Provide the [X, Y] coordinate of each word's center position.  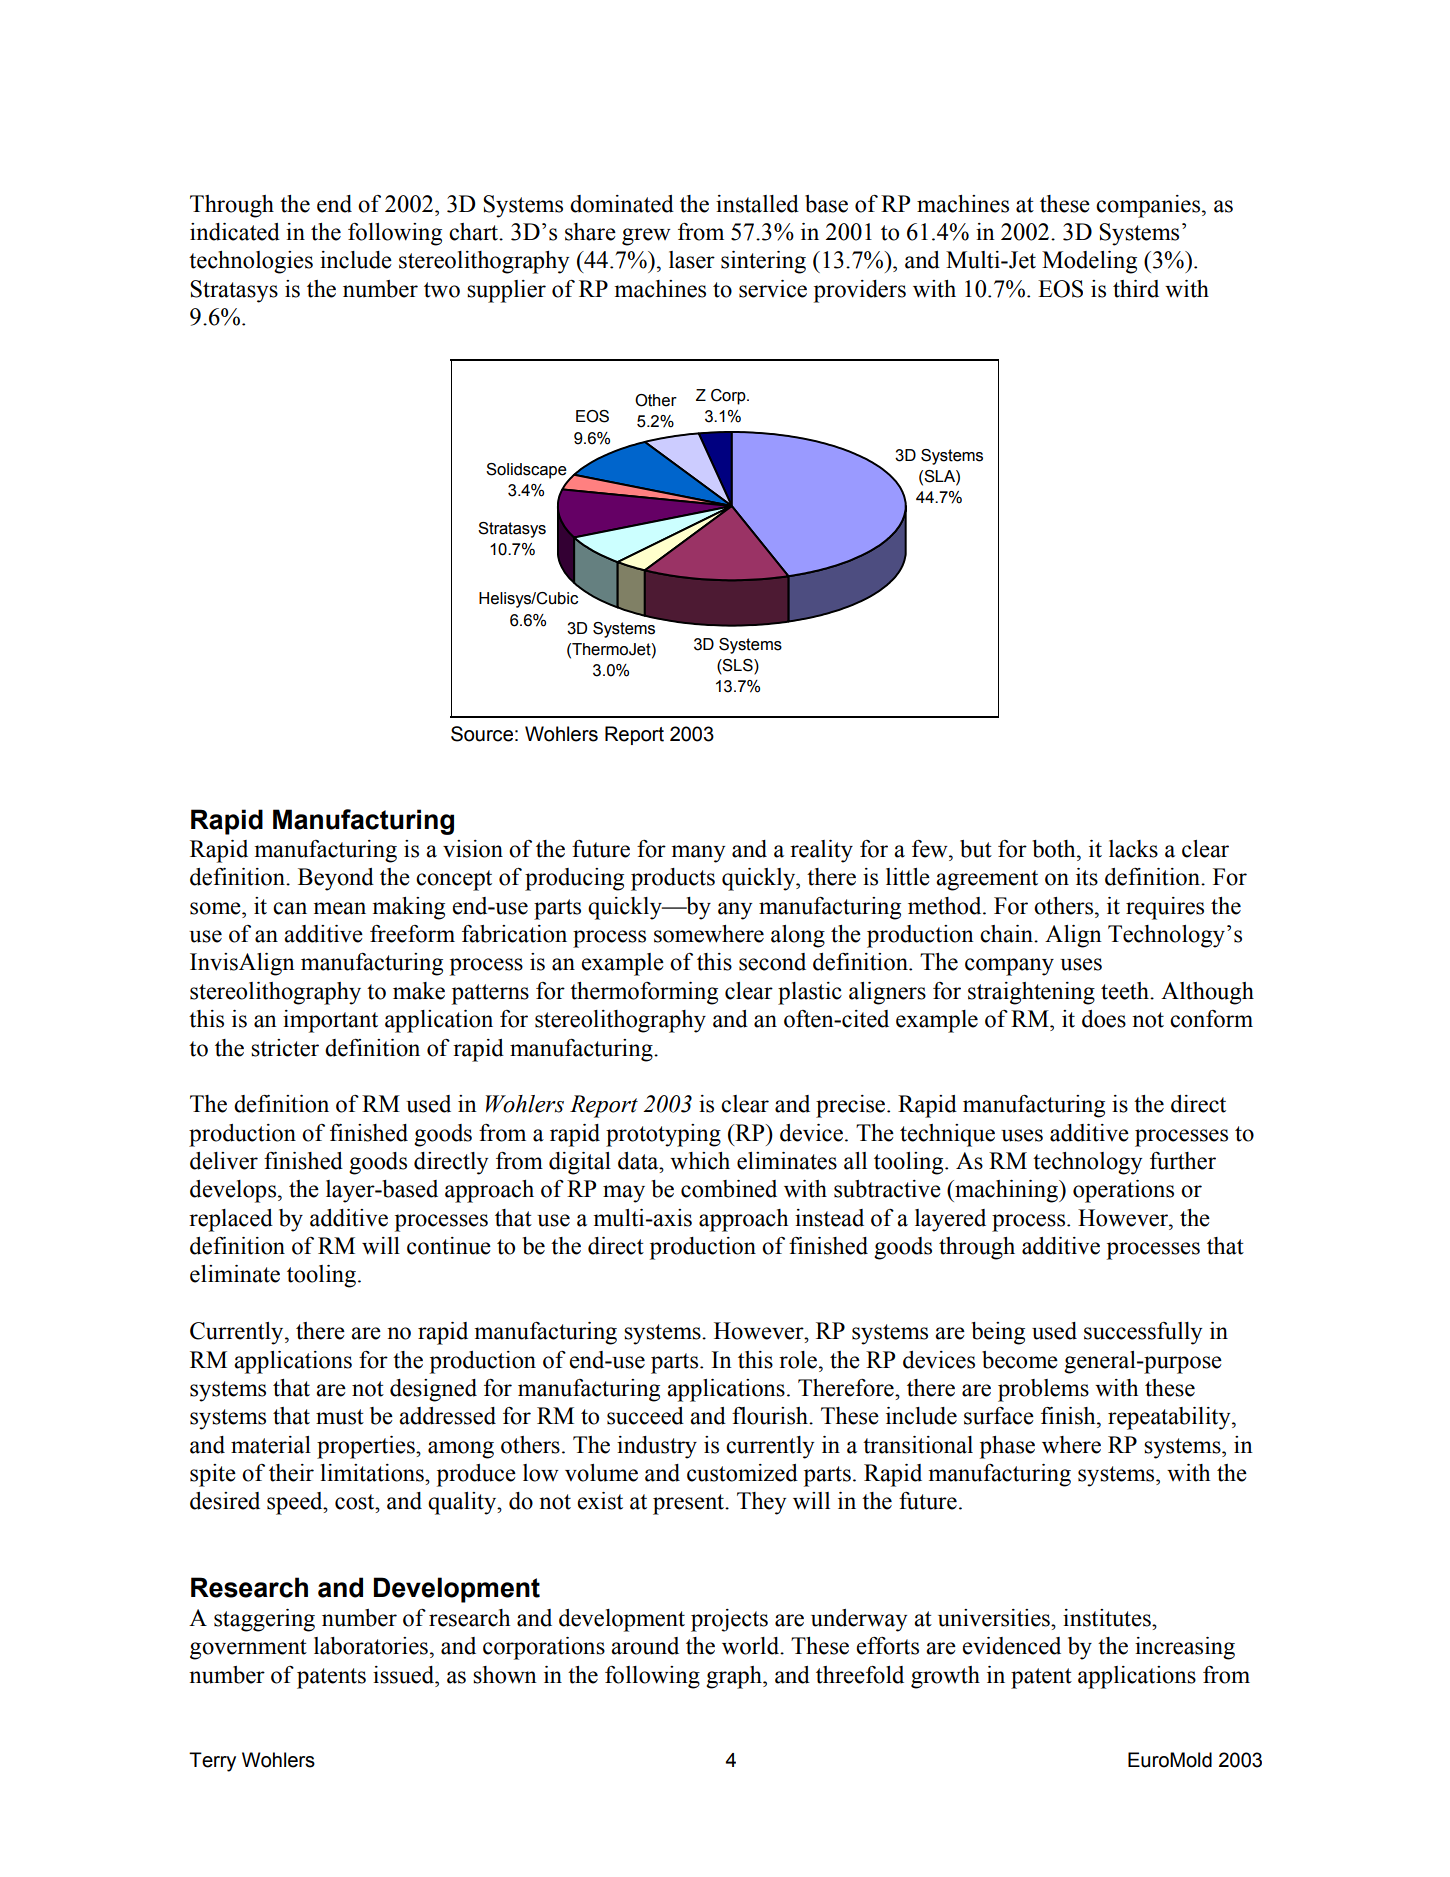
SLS [738, 666]
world [751, 1646]
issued [405, 1675]
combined [729, 1189]
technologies [251, 262]
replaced [231, 1220]
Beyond [336, 879]
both [1055, 849]
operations [1123, 1191]
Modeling [1089, 262]
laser [692, 260]
